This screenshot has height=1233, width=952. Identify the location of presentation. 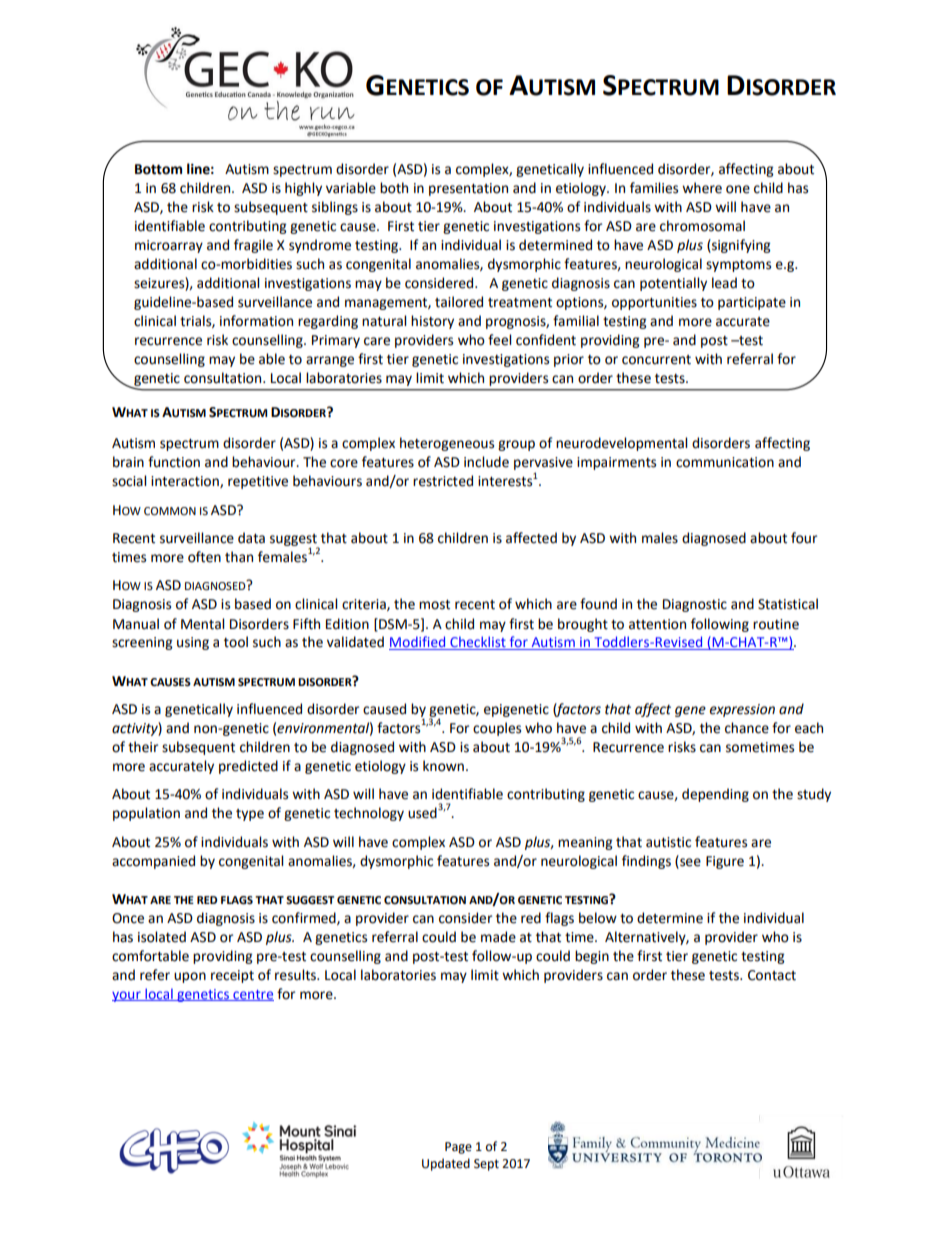
(468, 189).
